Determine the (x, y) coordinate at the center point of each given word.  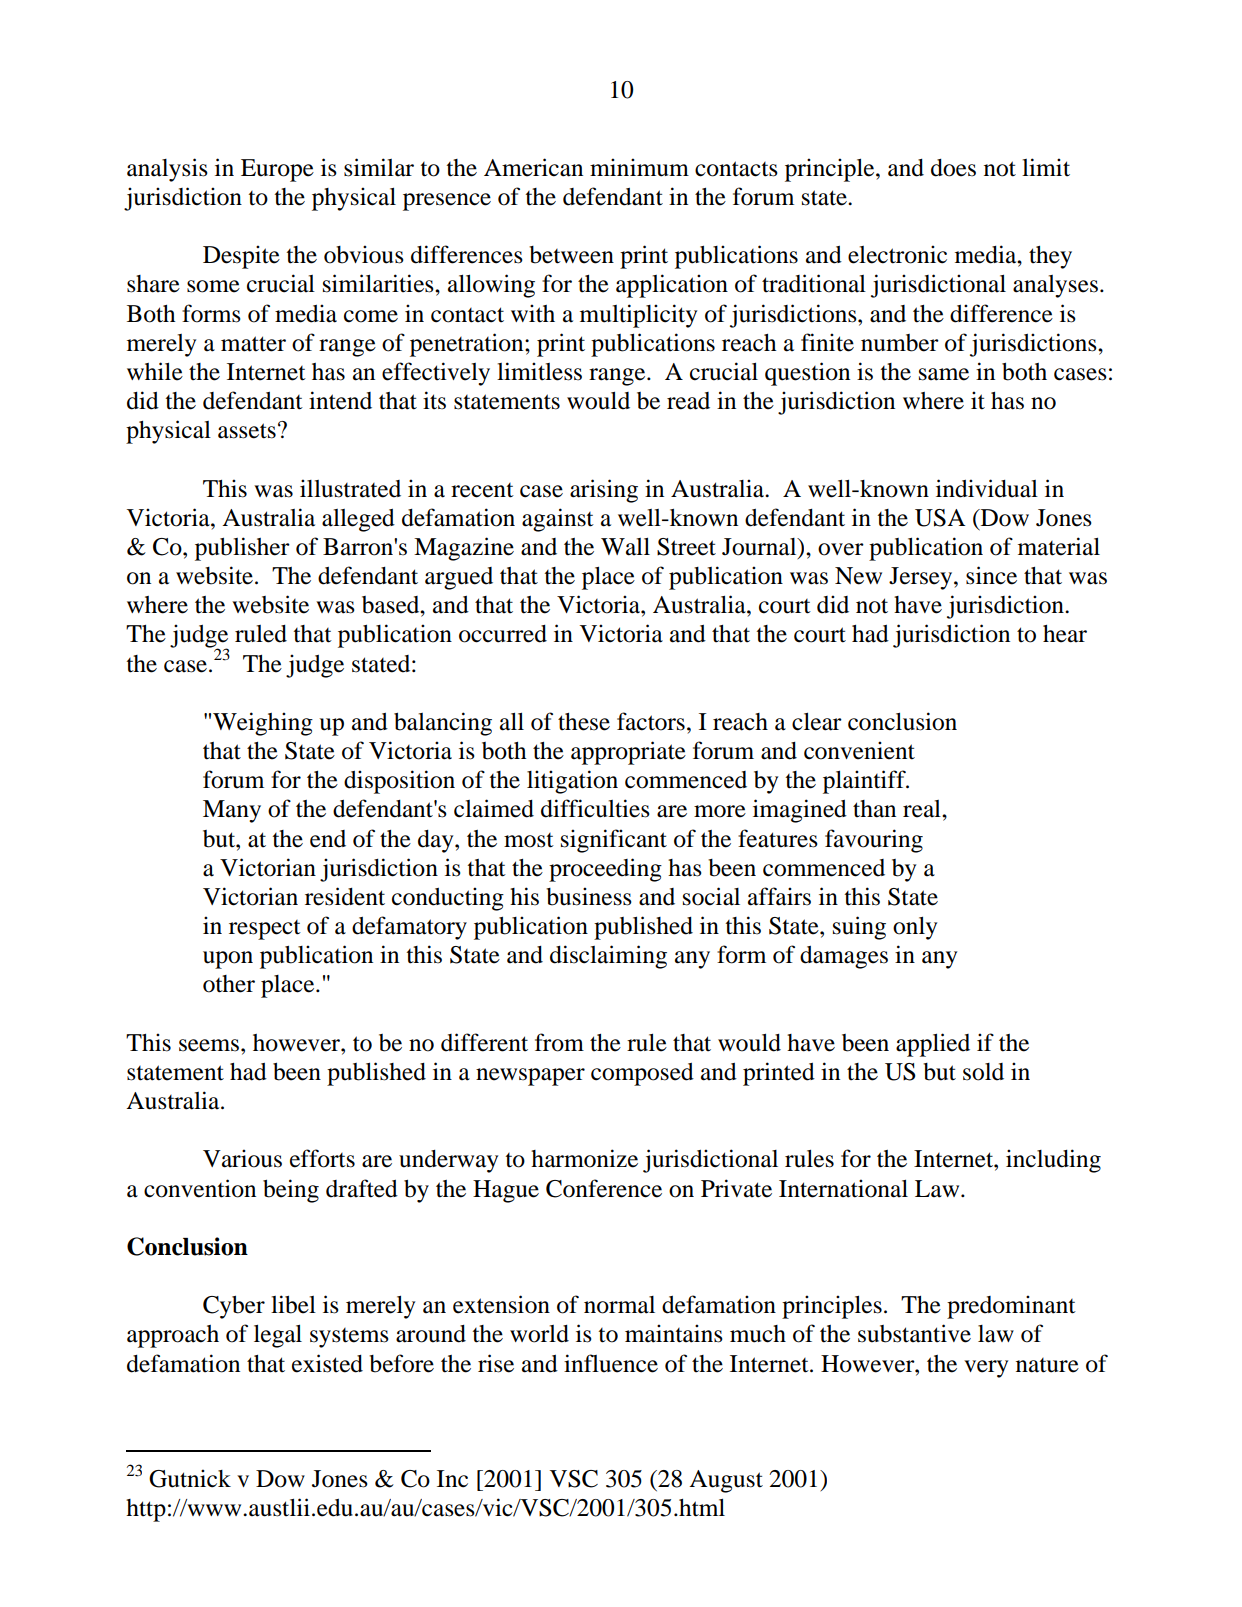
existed (327, 1363)
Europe (277, 170)
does (953, 168)
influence (611, 1363)
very (986, 1369)
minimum (639, 167)
